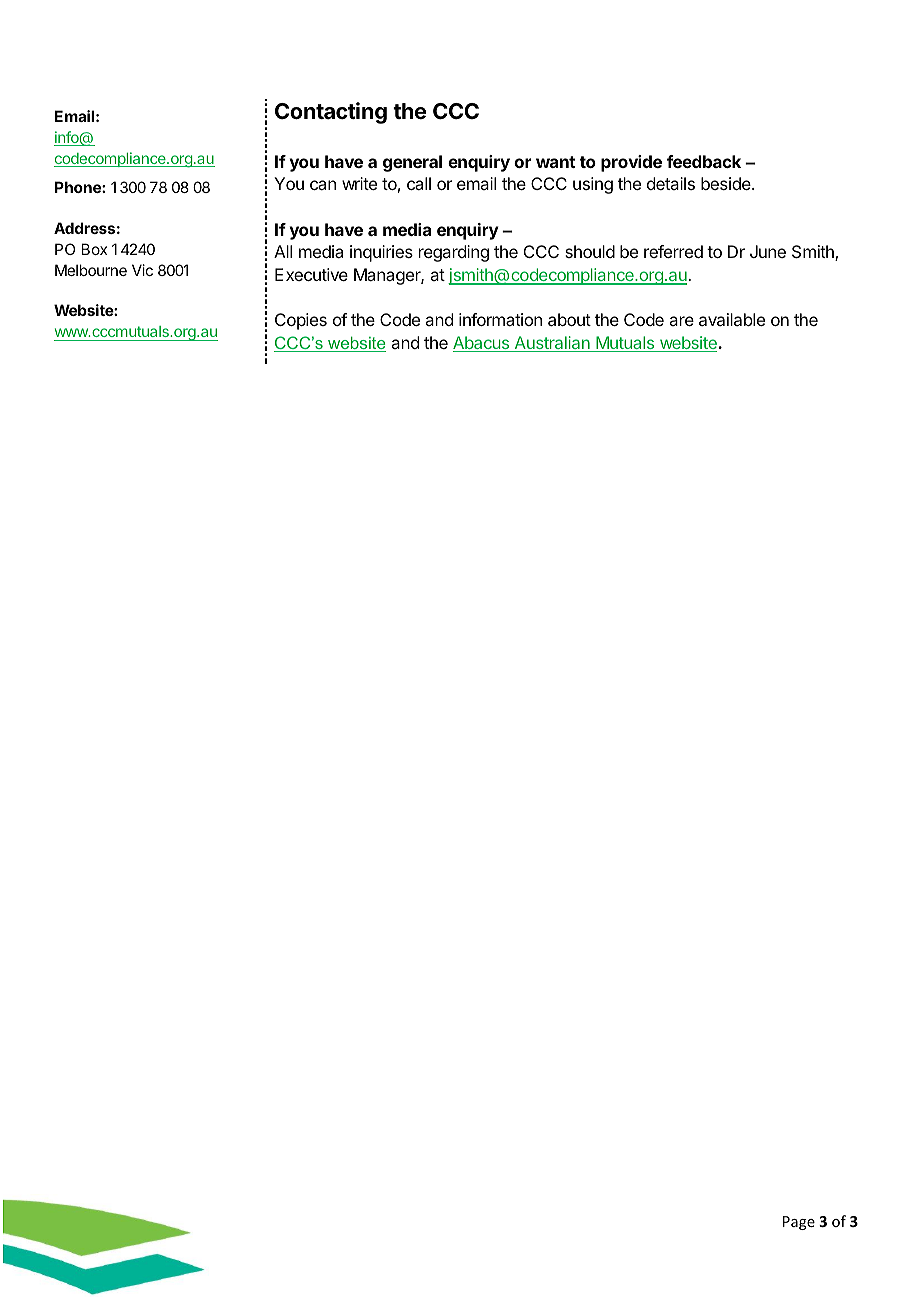 This document has height=1308, width=924. What do you see at coordinates (311, 274) in the document?
I see `Executive` at bounding box center [311, 274].
